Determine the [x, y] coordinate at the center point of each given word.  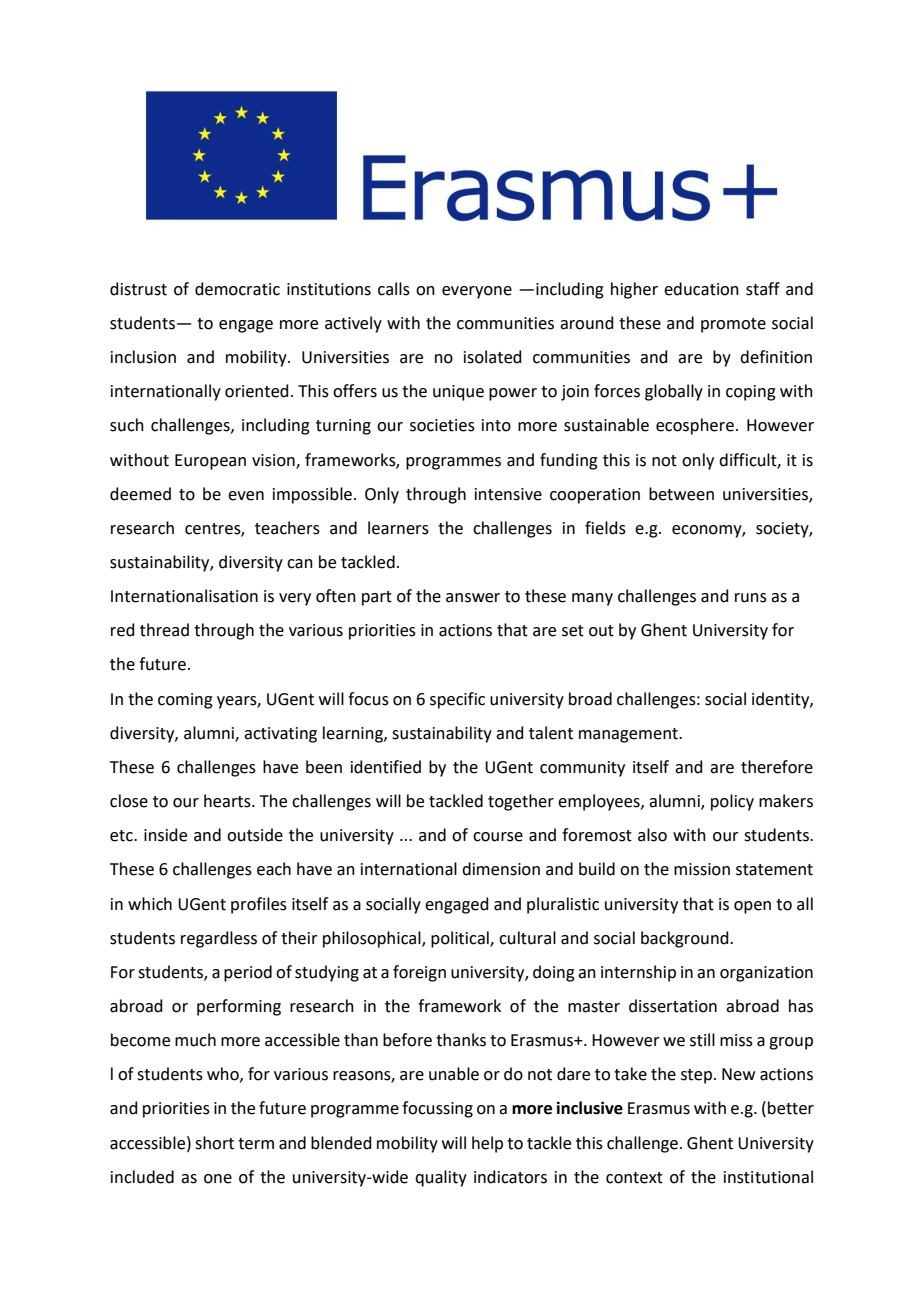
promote [733, 325]
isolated [493, 357]
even [246, 496]
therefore [777, 767]
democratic [237, 289]
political [461, 939]
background [686, 939]
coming [185, 701]
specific [457, 700]
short [214, 1143]
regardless [219, 939]
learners [398, 528]
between [681, 494]
